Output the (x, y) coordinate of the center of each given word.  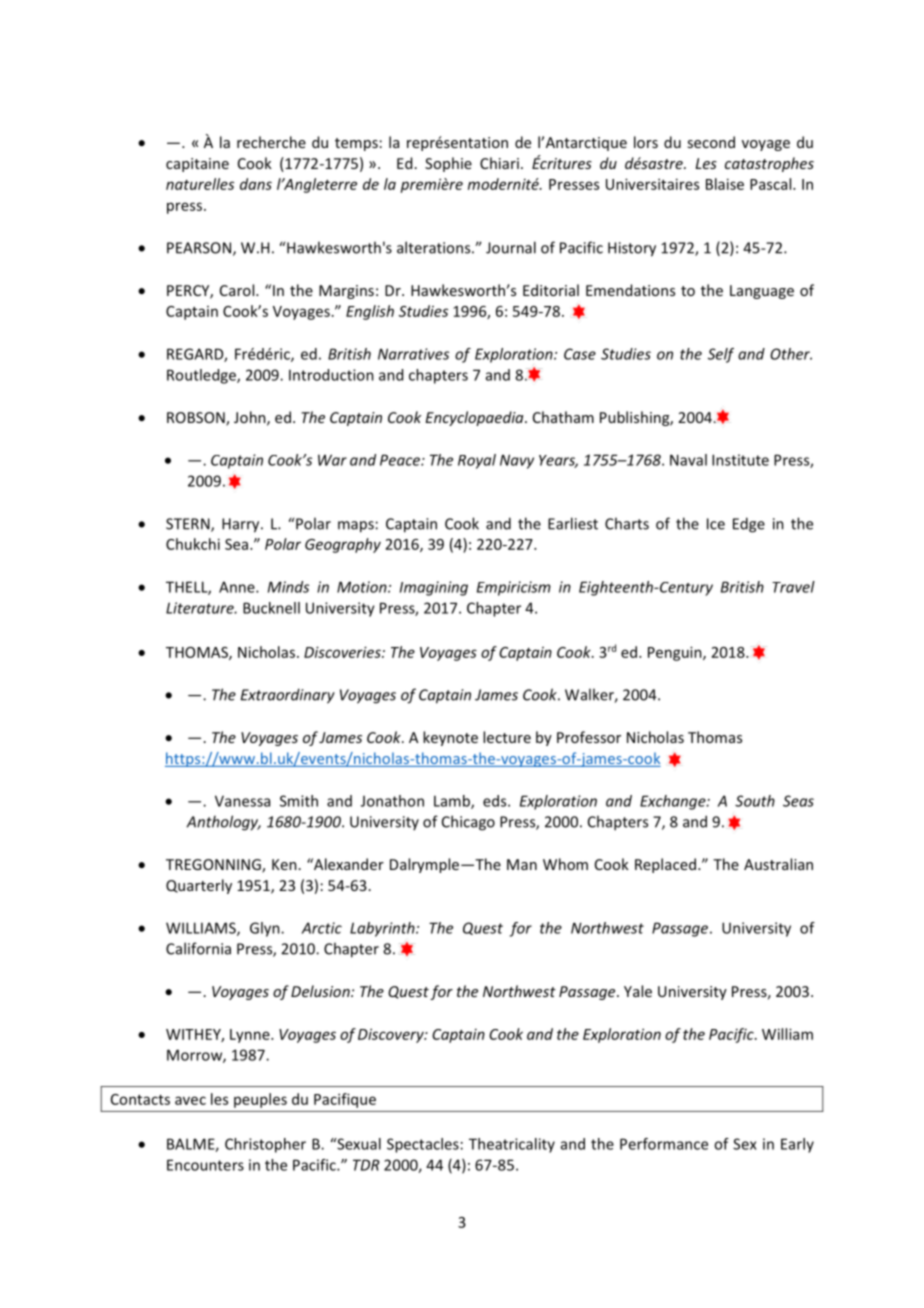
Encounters (205, 1165)
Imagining (434, 588)
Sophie (448, 164)
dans (256, 184)
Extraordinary (287, 696)
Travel (793, 587)
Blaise (725, 184)
